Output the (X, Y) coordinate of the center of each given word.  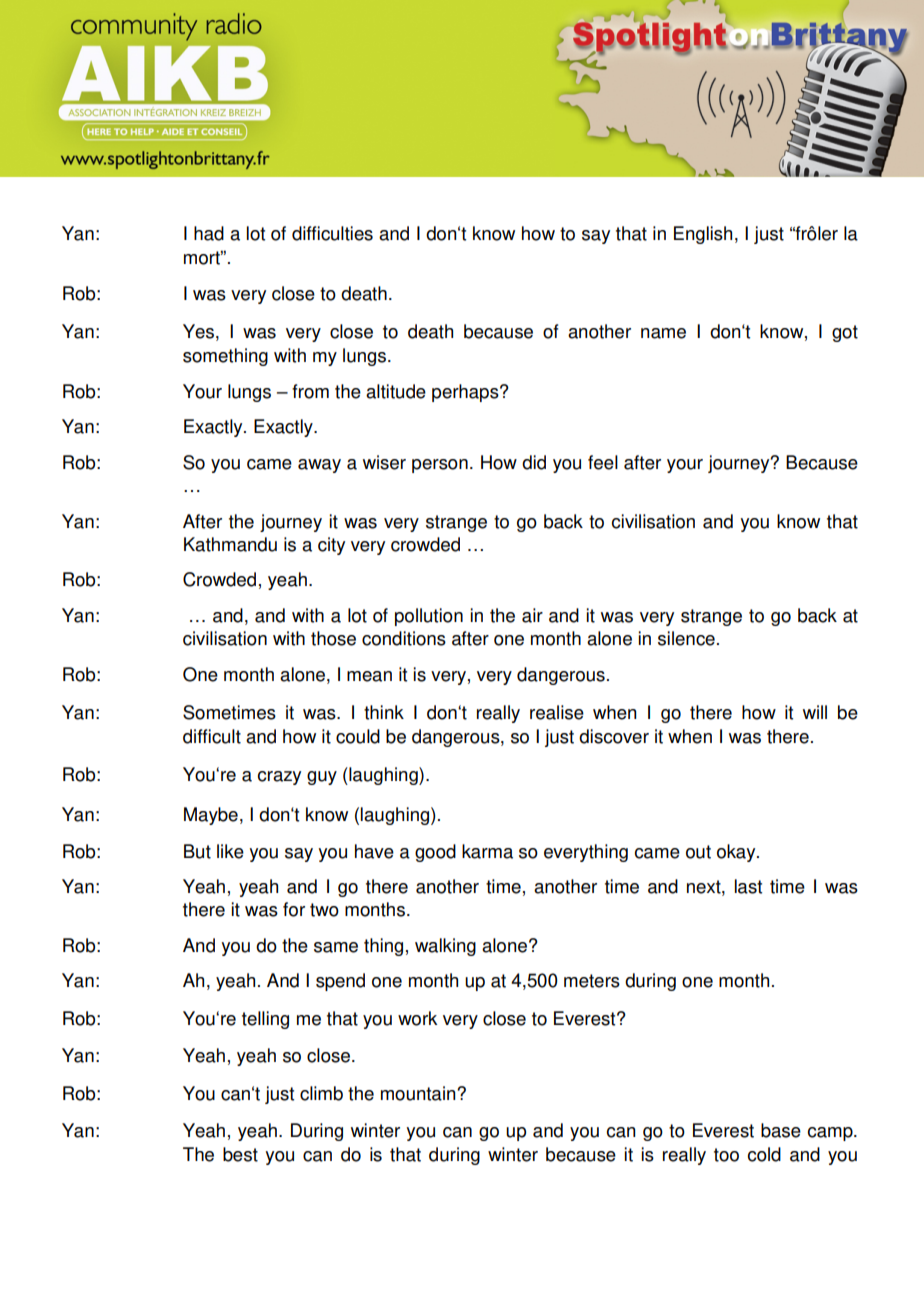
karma (487, 851)
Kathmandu (230, 544)
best (240, 1154)
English (703, 235)
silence (686, 638)
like (230, 851)
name (663, 333)
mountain (419, 1093)
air (532, 615)
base (781, 1130)
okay (737, 853)
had (209, 233)
